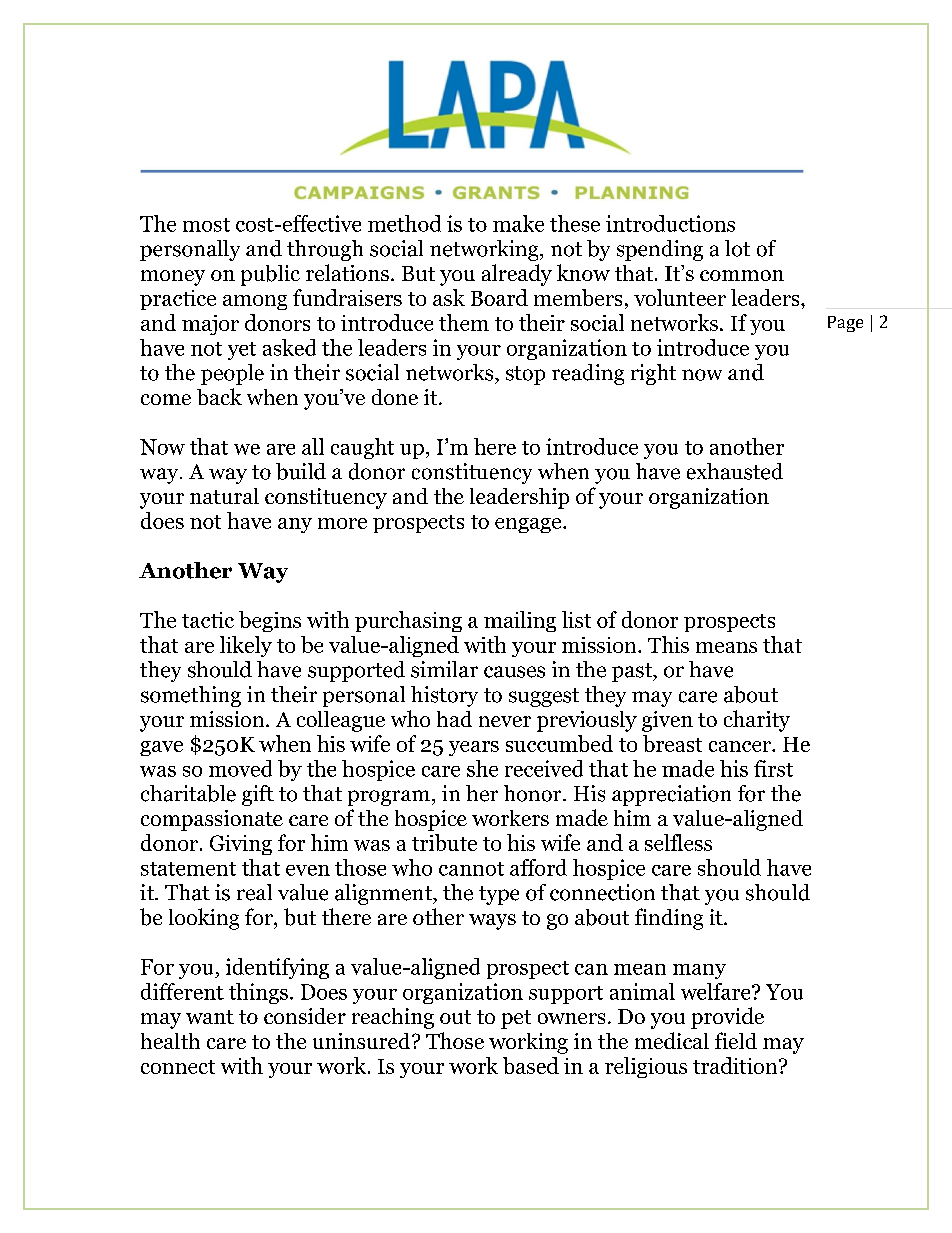 The width and height of the screenshot is (952, 1233). Describe the element at coordinates (516, 1019) in the screenshot. I see `pet` at that location.
